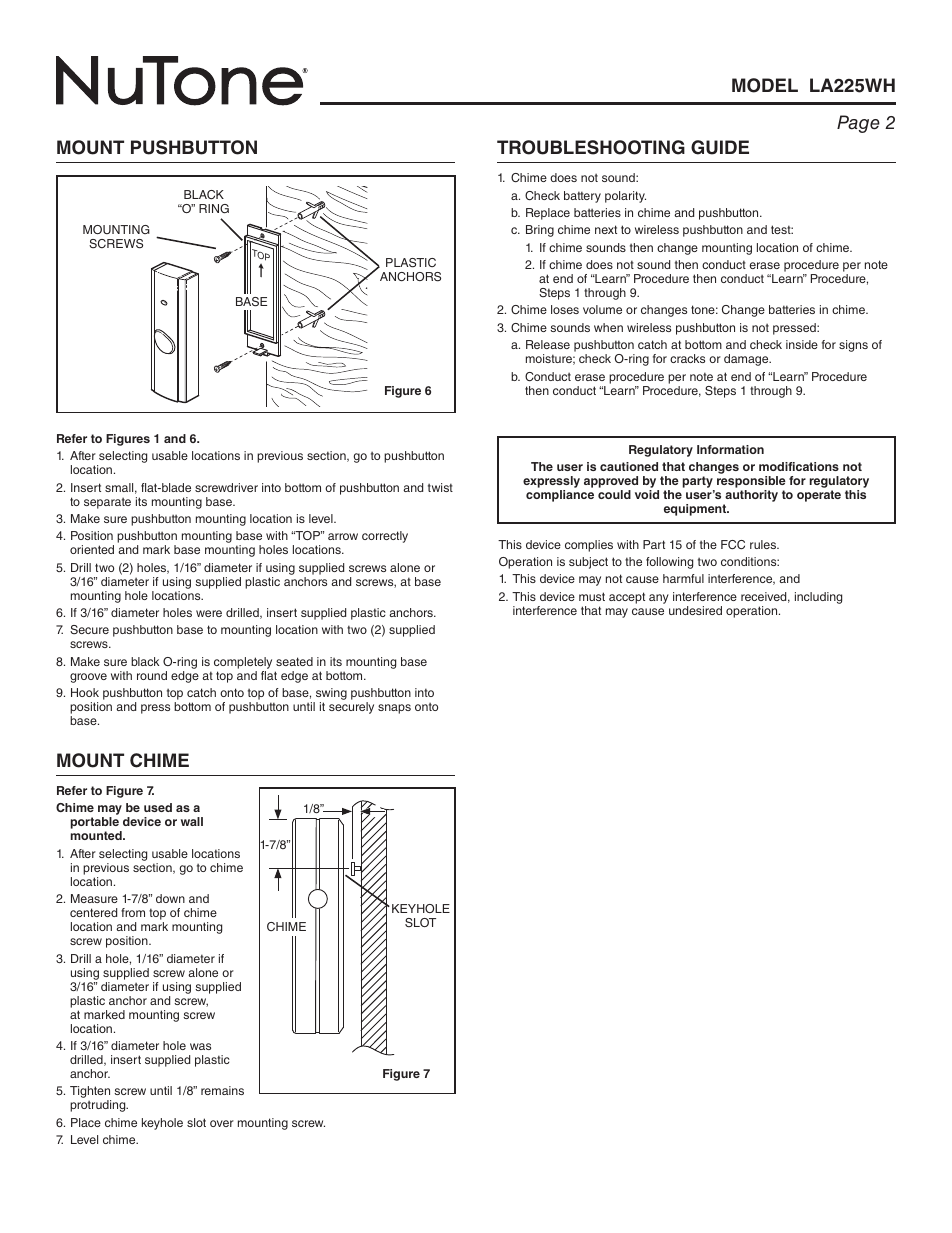 This image has width=952, height=1233. What do you see at coordinates (802, 344) in the image?
I see `inside` at bounding box center [802, 344].
